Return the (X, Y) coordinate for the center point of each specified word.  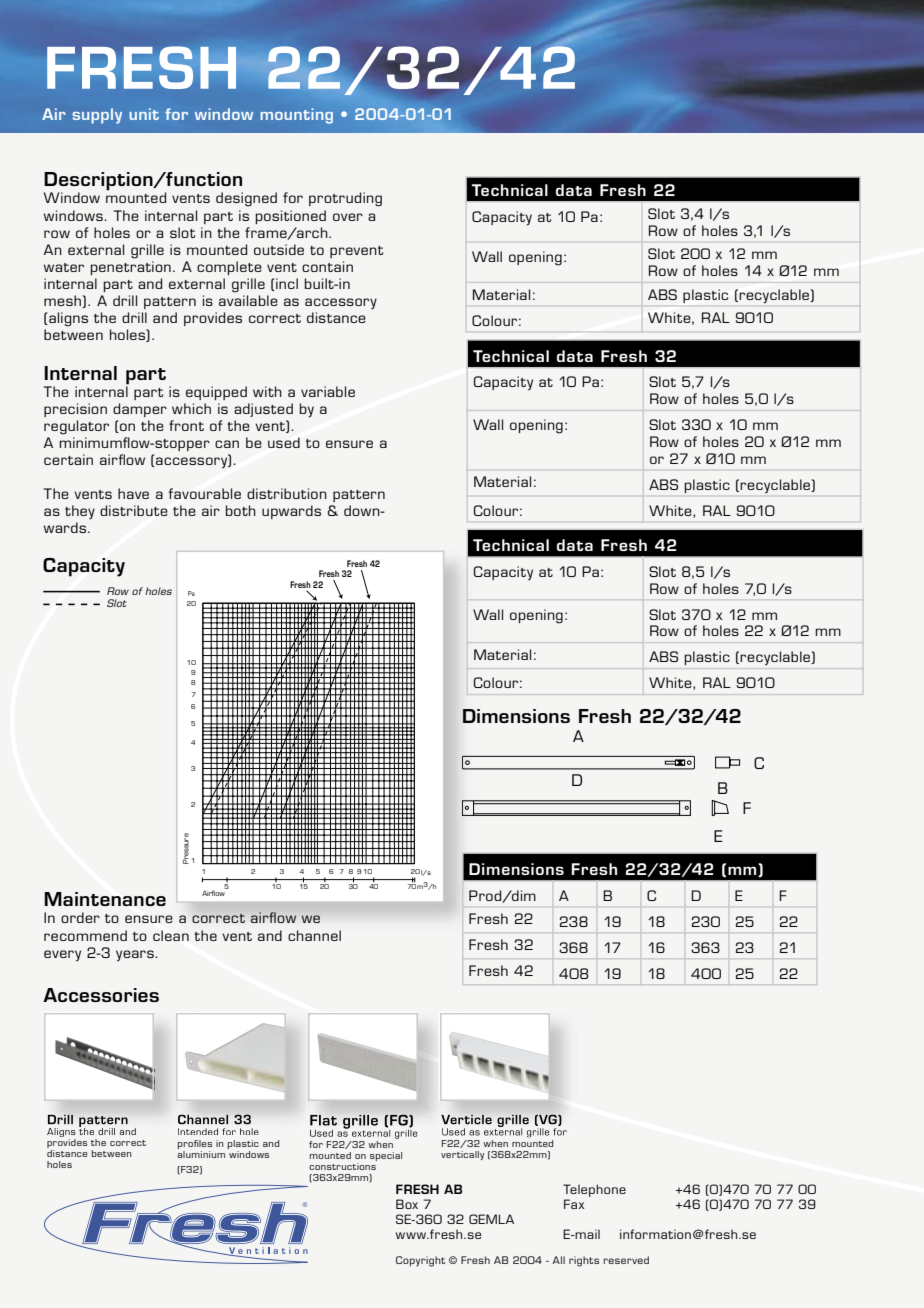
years (136, 956)
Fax (574, 1204)
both (241, 510)
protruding (345, 199)
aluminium (201, 1153)
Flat (323, 1120)
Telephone (594, 1190)
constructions (342, 1166)
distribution (287, 493)
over (348, 217)
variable (328, 391)
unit (144, 114)
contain (327, 266)
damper (140, 410)
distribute (134, 510)
